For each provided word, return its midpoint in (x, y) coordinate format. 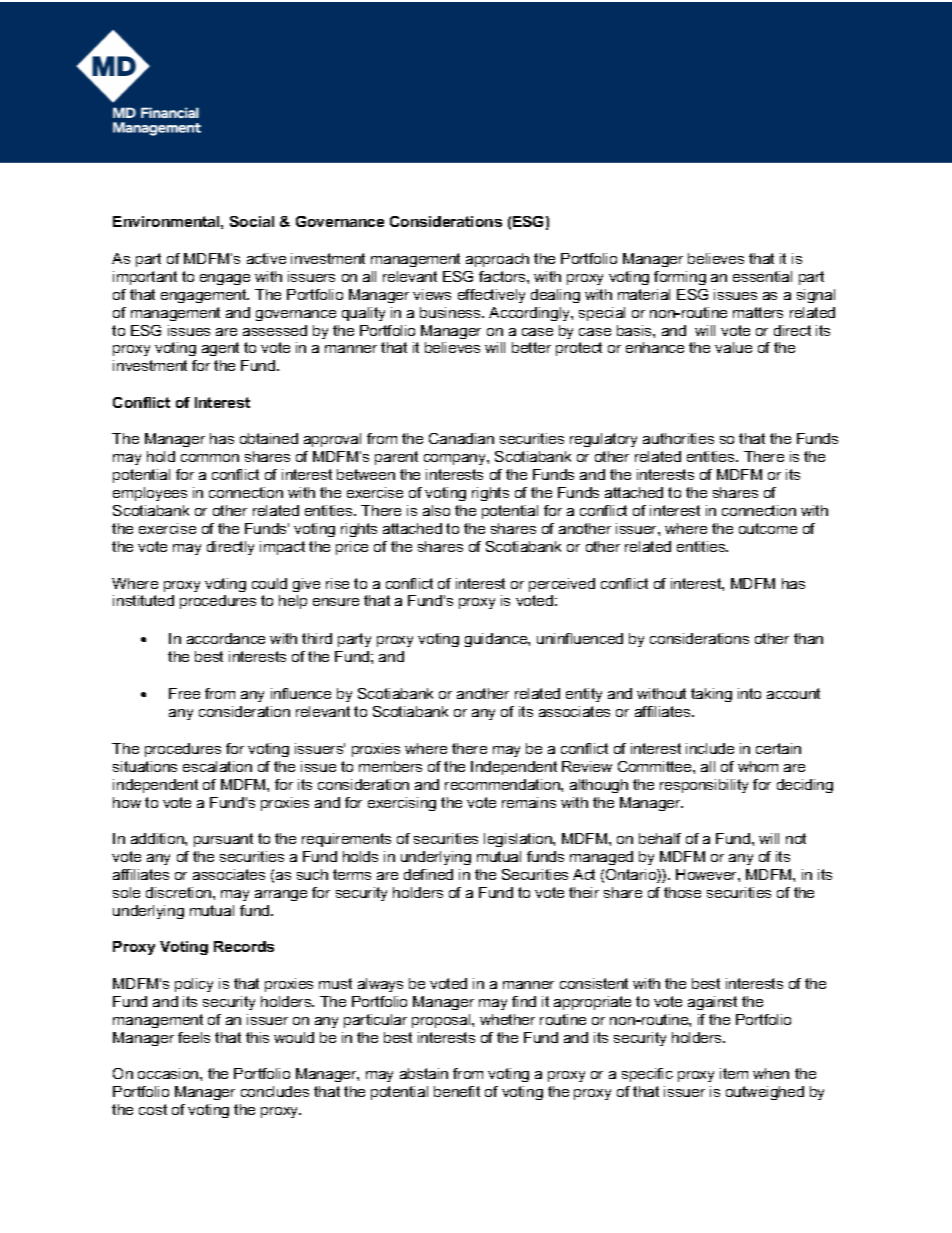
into (749, 693)
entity (584, 695)
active (266, 258)
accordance (226, 638)
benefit (457, 1091)
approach (497, 260)
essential (762, 276)
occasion (169, 1073)
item (734, 1073)
